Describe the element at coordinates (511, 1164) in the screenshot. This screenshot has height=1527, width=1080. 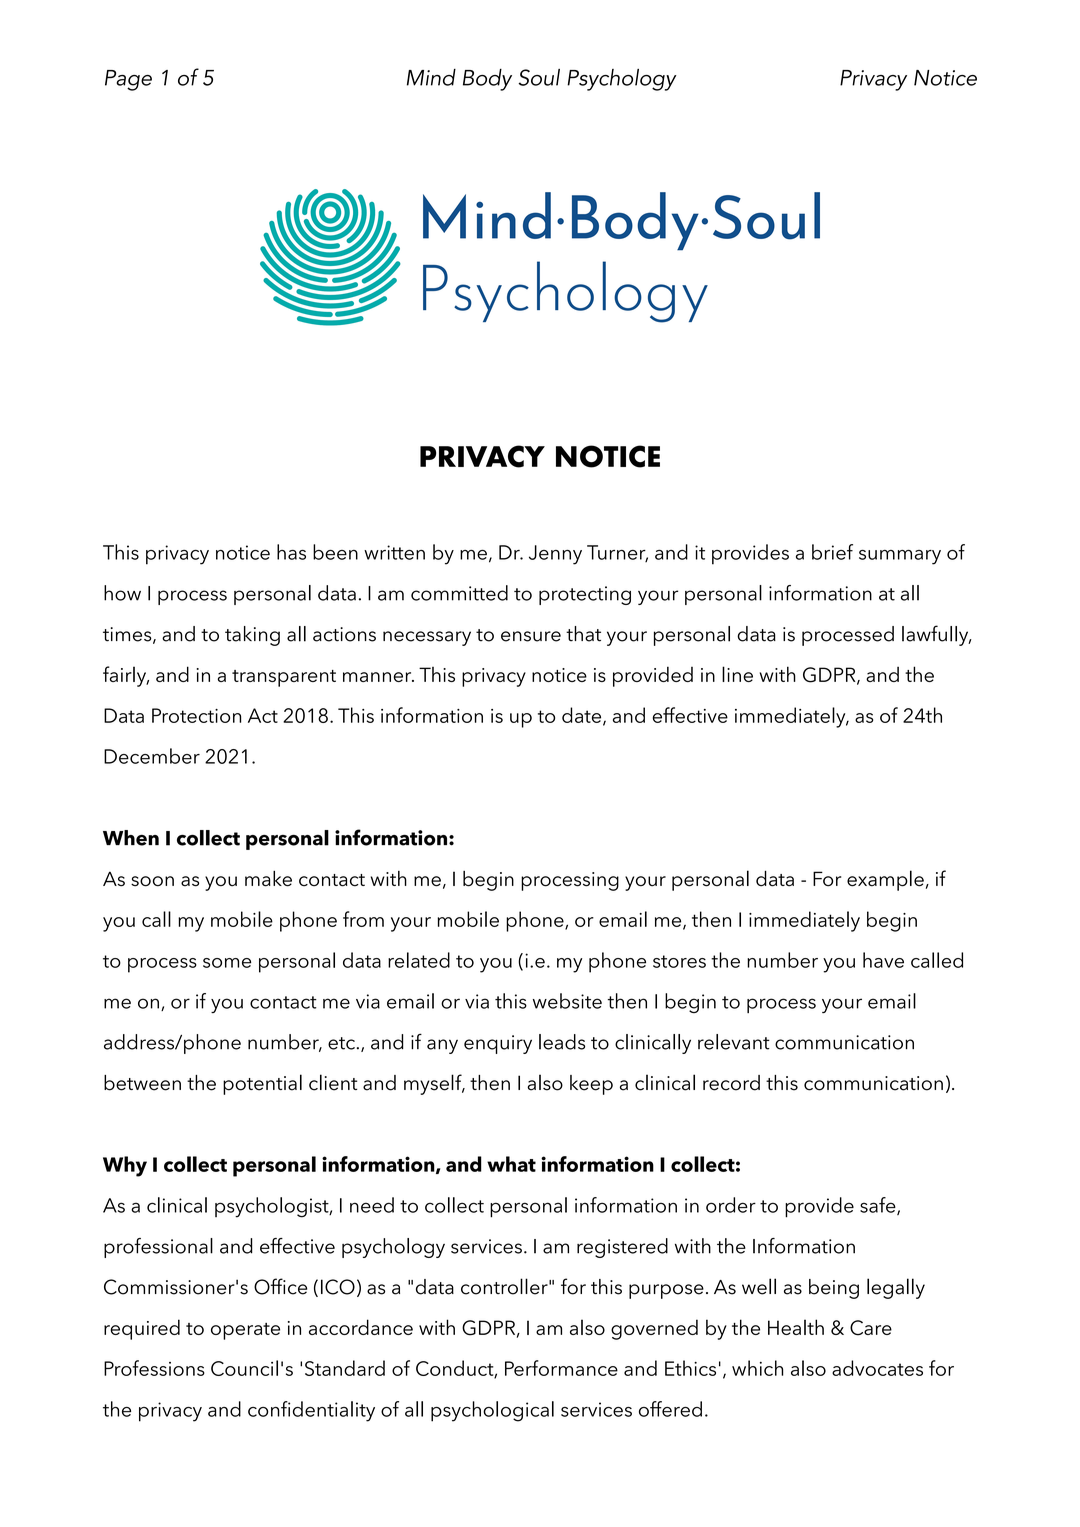
I see `what` at that location.
